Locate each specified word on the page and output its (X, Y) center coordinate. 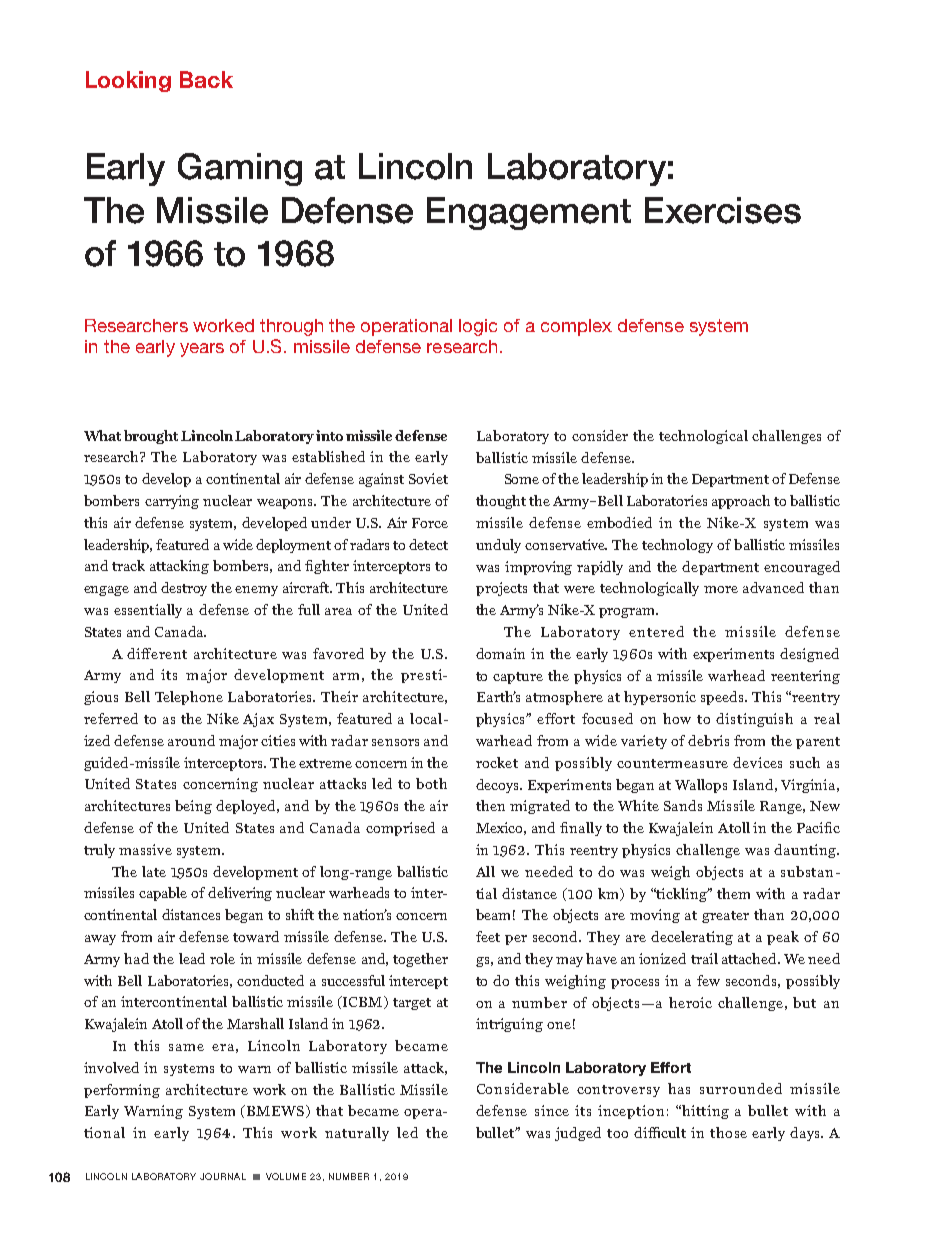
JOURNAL (223, 1176)
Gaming (240, 169)
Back (206, 79)
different (157, 653)
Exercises (723, 210)
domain (500, 653)
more (721, 589)
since (552, 1110)
